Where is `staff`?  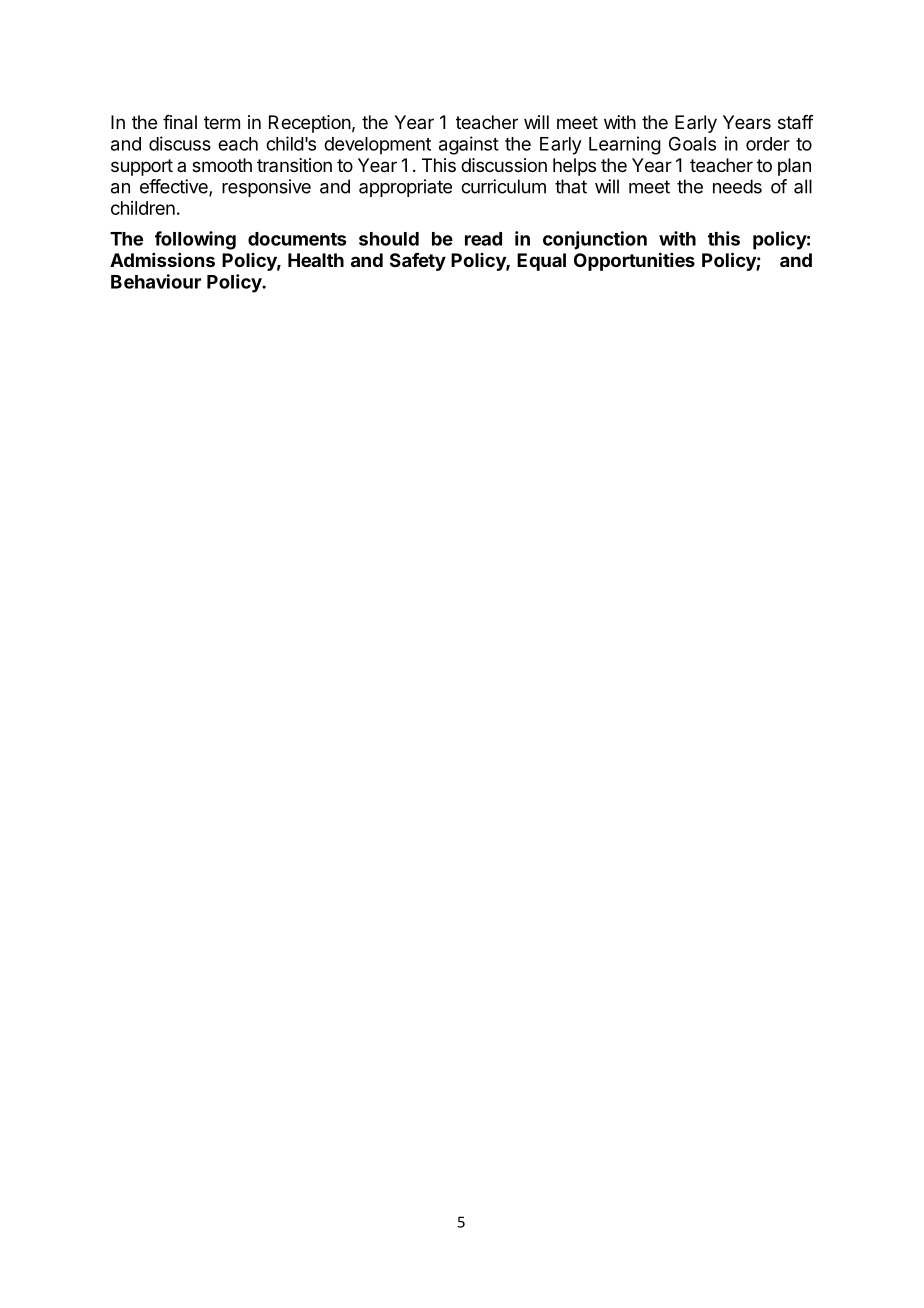
staff is located at coordinates (796, 122).
